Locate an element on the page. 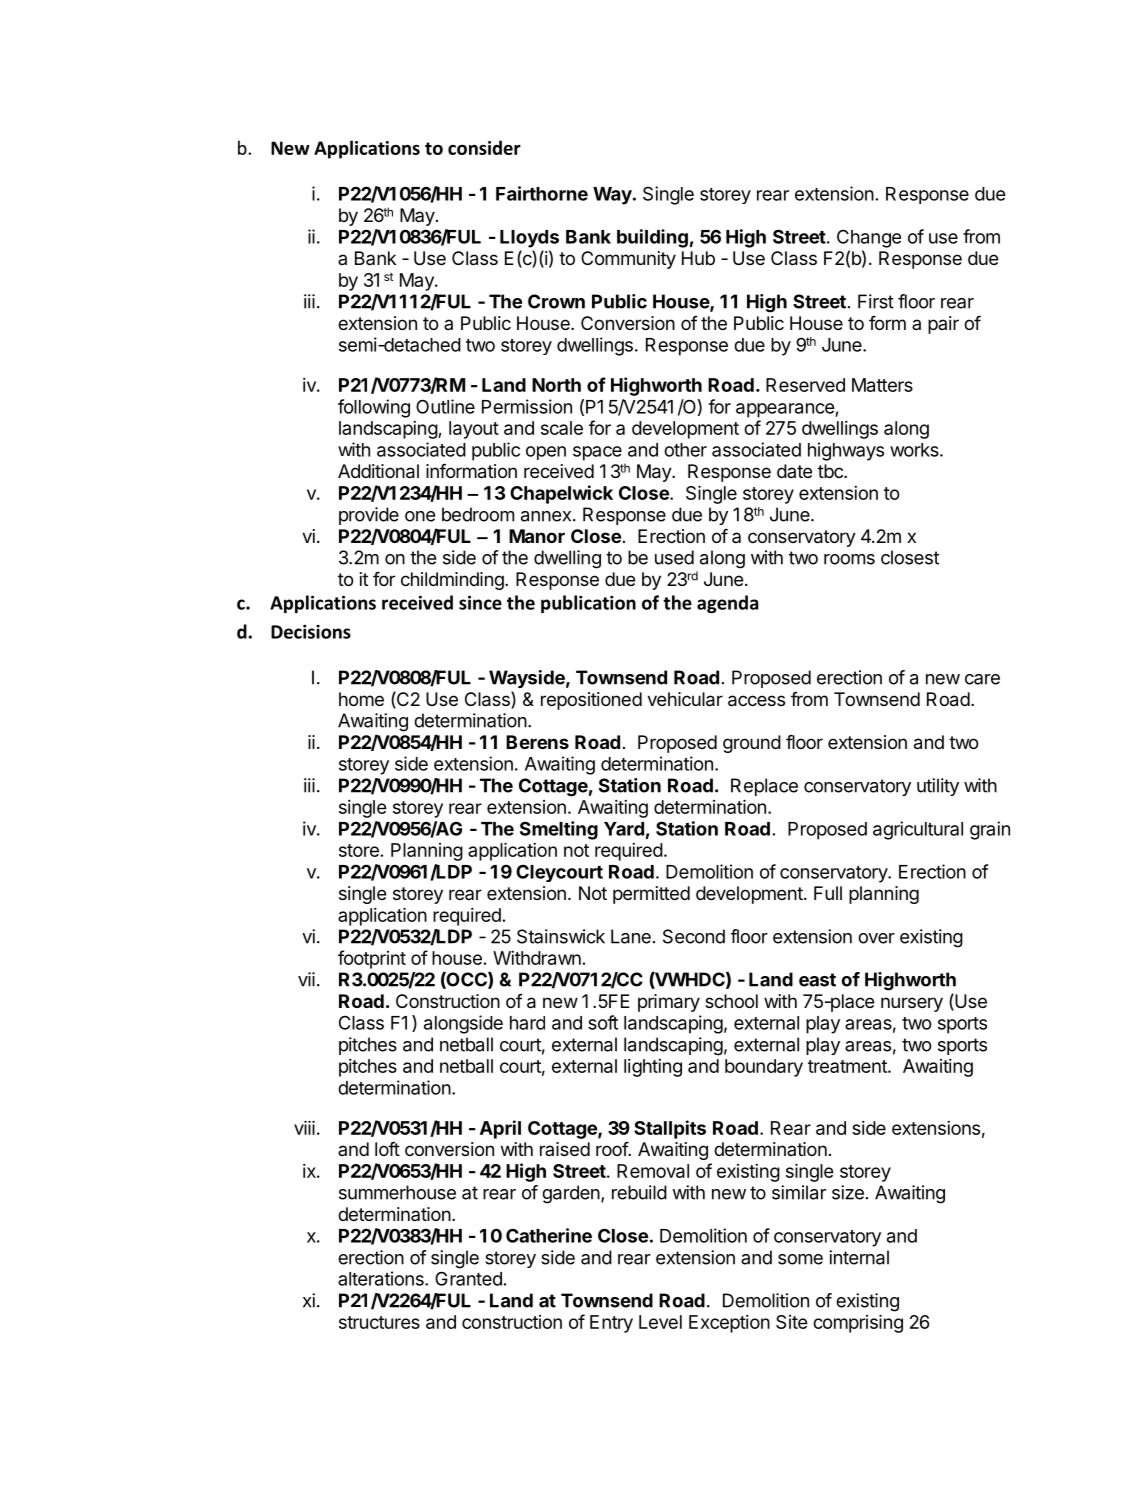 The height and width of the page is (1486, 1148). Yard is located at coordinates (624, 829).
